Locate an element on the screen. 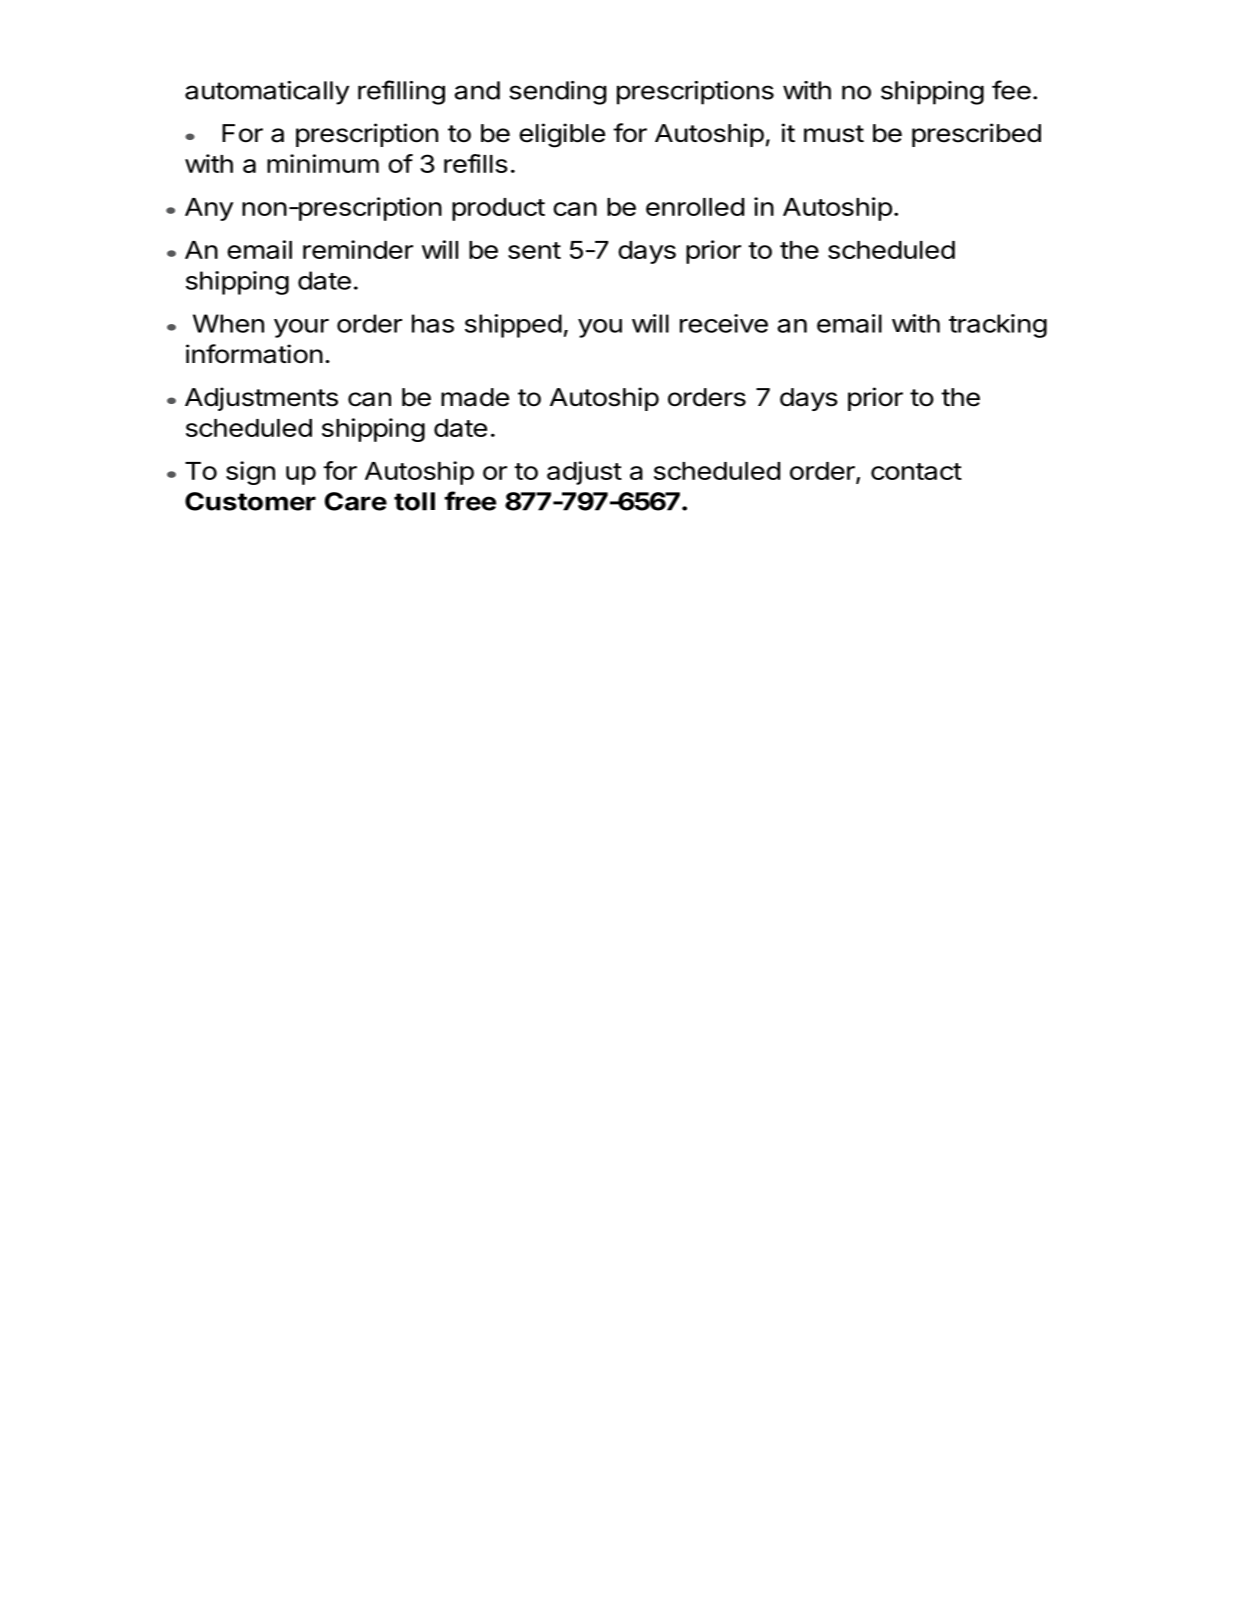  prescribed is located at coordinates (976, 135).
